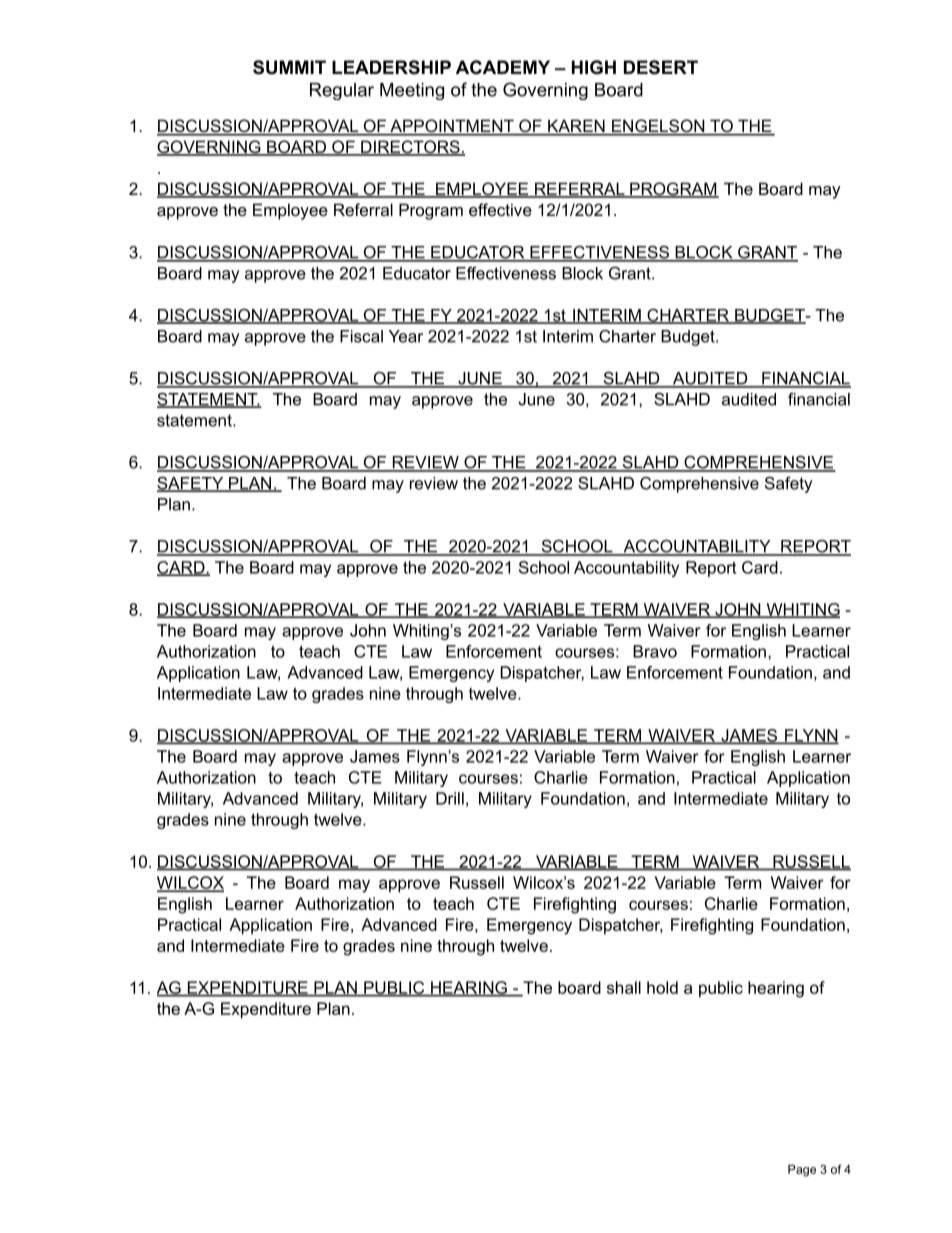  Describe the element at coordinates (406, 336) in the screenshot. I see `Year` at that location.
